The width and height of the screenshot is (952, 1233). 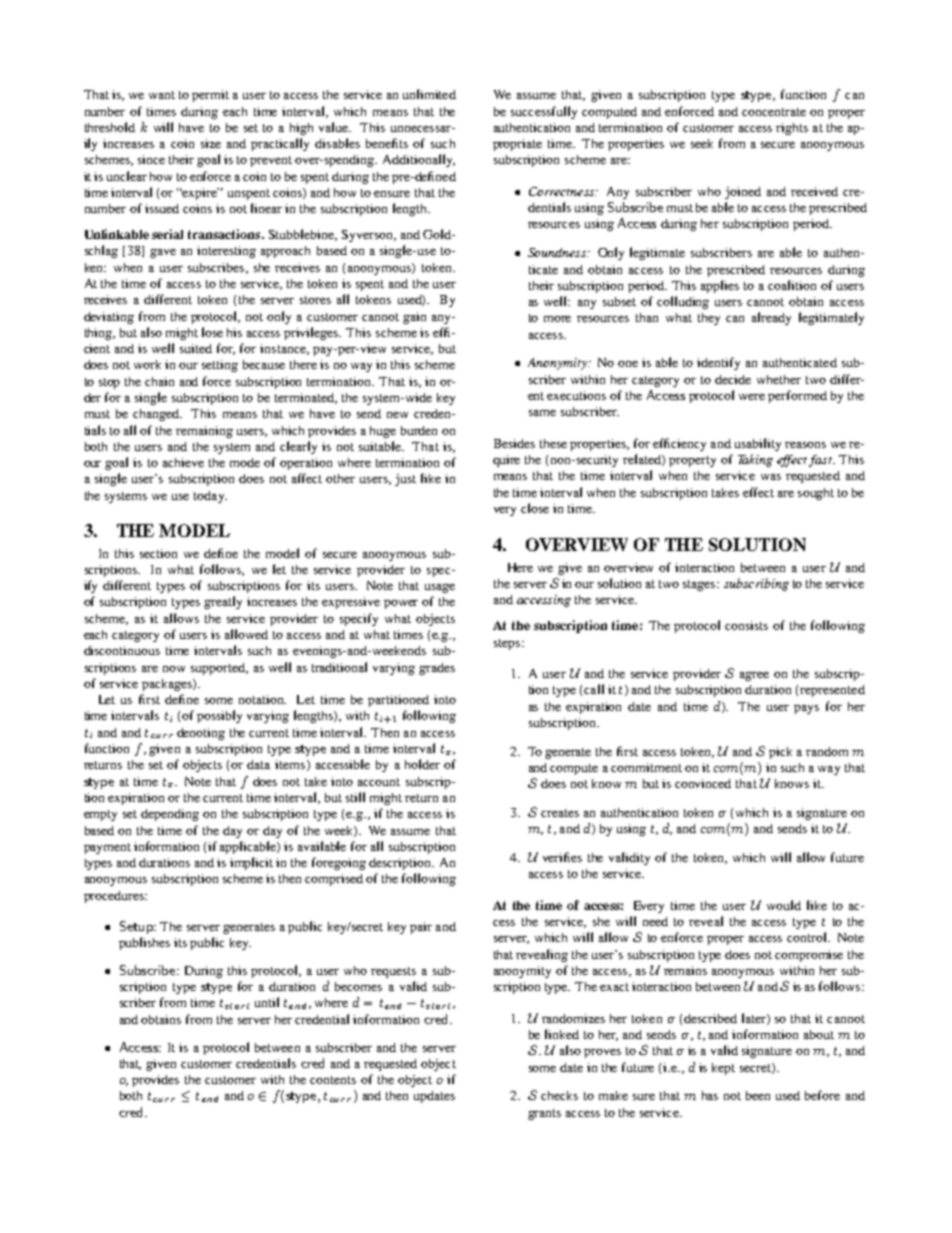 I want to click on concentrate, so click(x=774, y=112).
